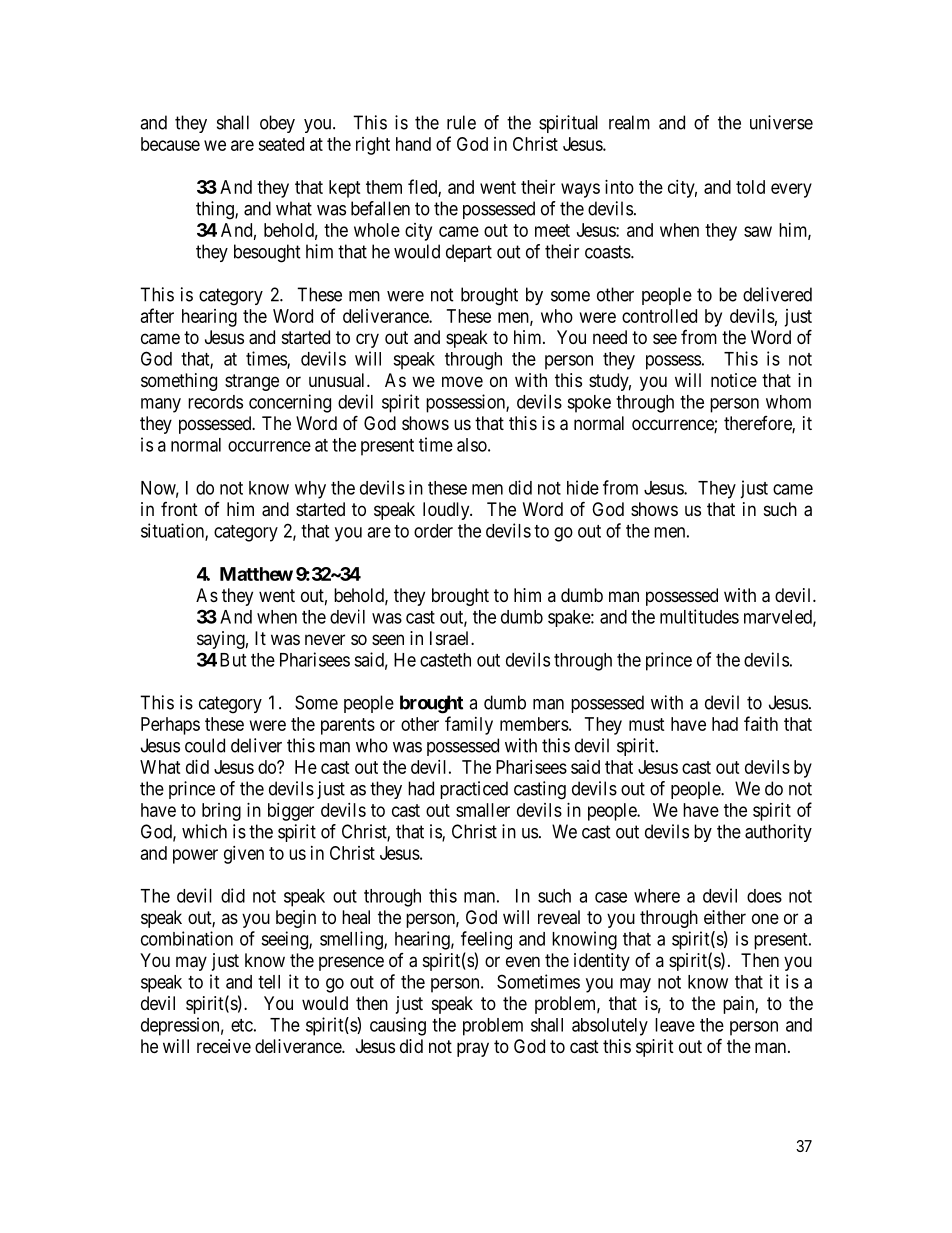  I want to click on But, so click(233, 660).
